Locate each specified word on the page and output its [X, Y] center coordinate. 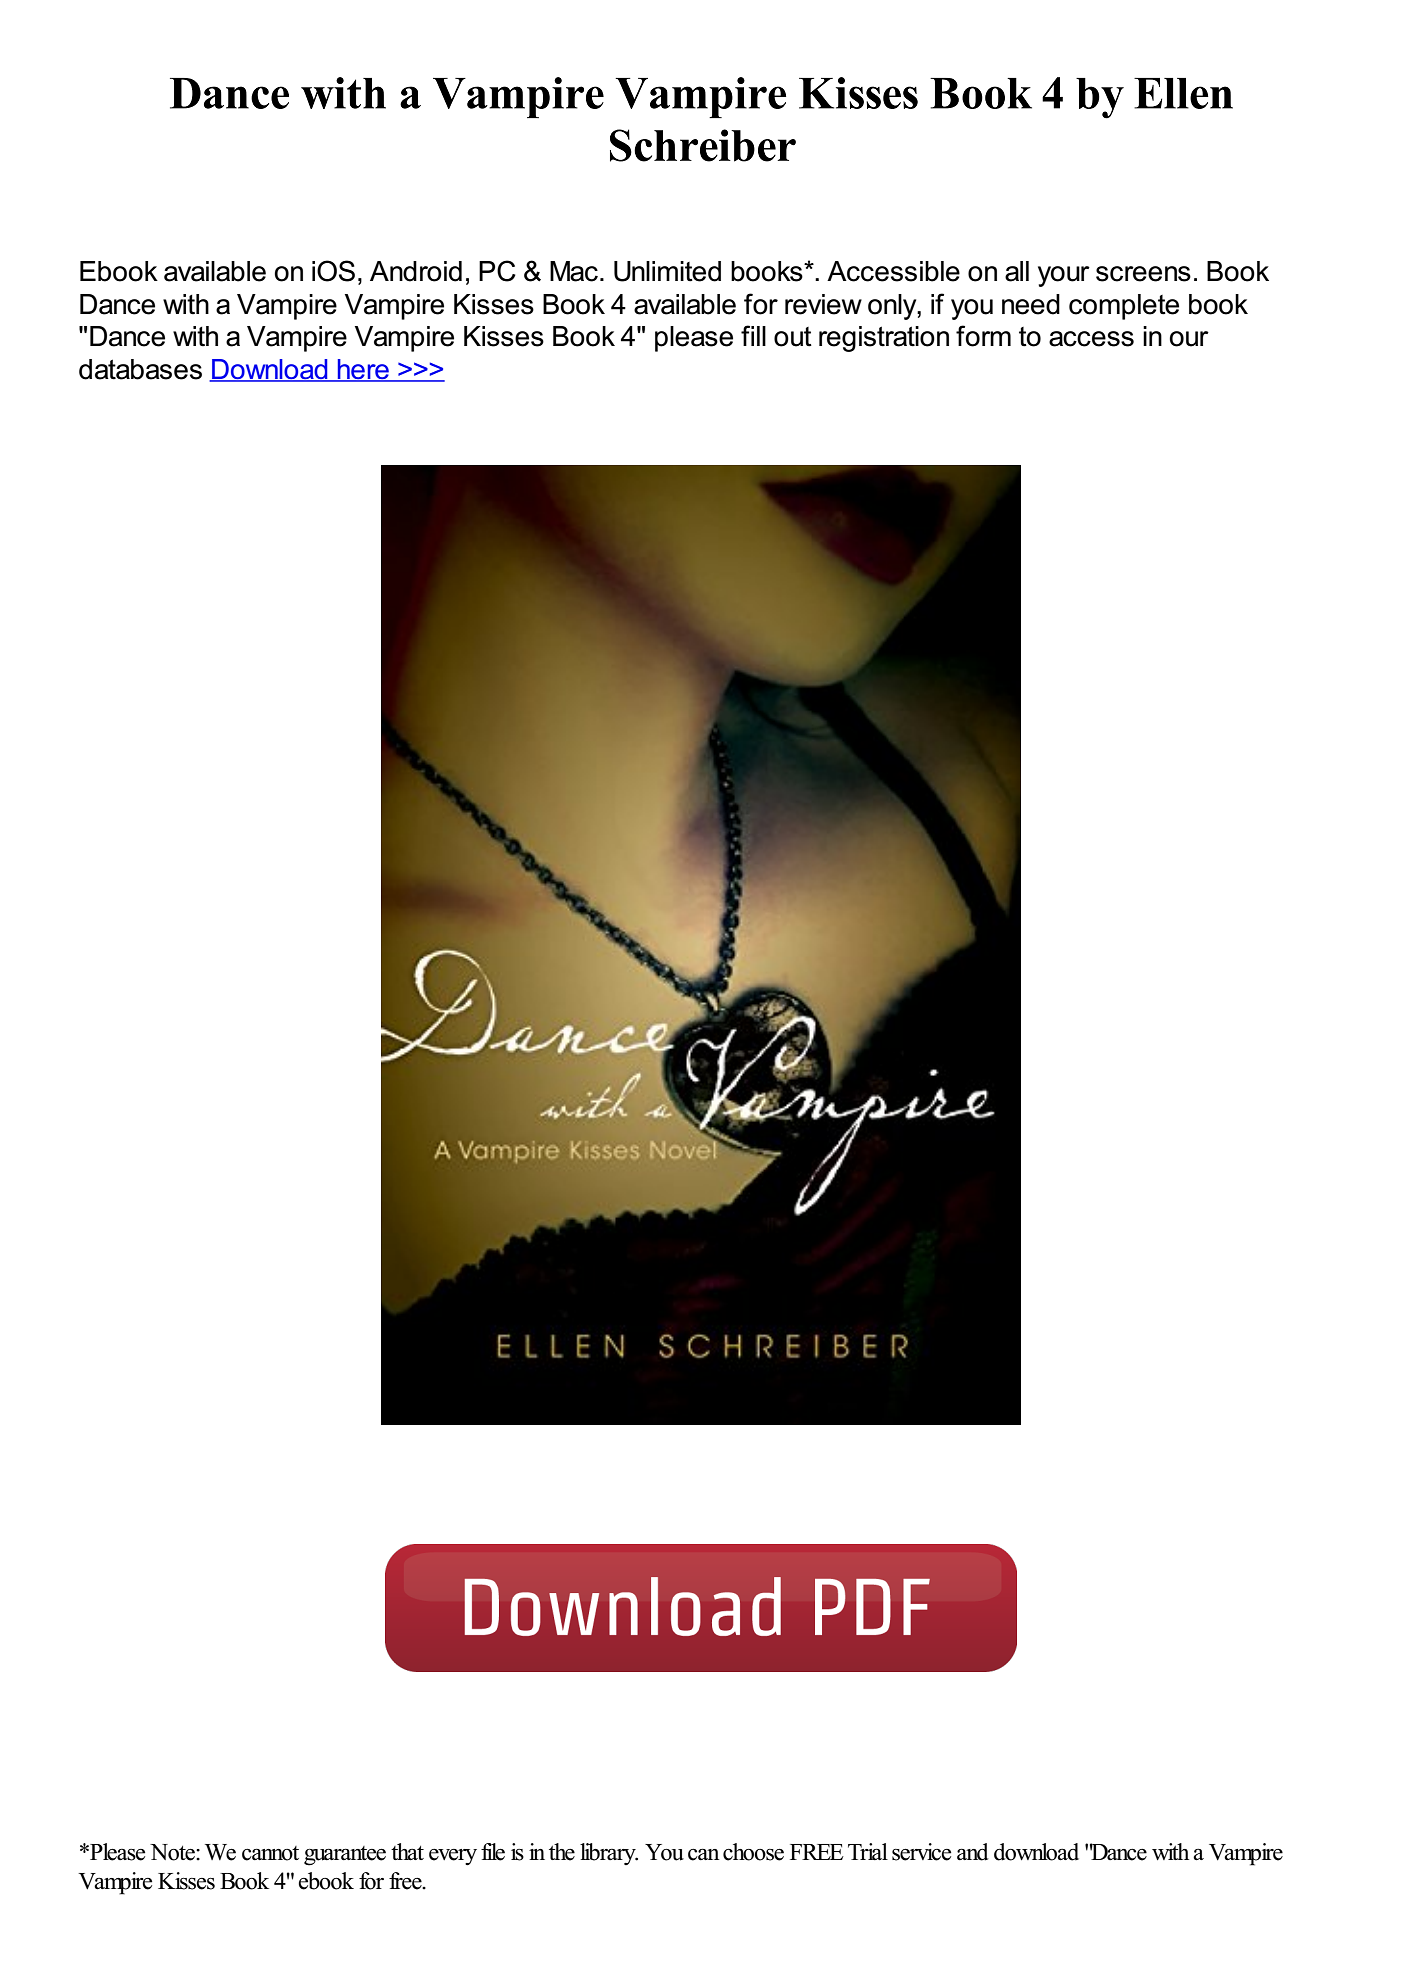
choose [753, 1852]
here [363, 370]
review [823, 304]
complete [1124, 307]
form [983, 336]
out [793, 337]
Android [416, 271]
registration [884, 339]
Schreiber [703, 145]
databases [140, 369]
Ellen [1183, 93]
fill [753, 335]
